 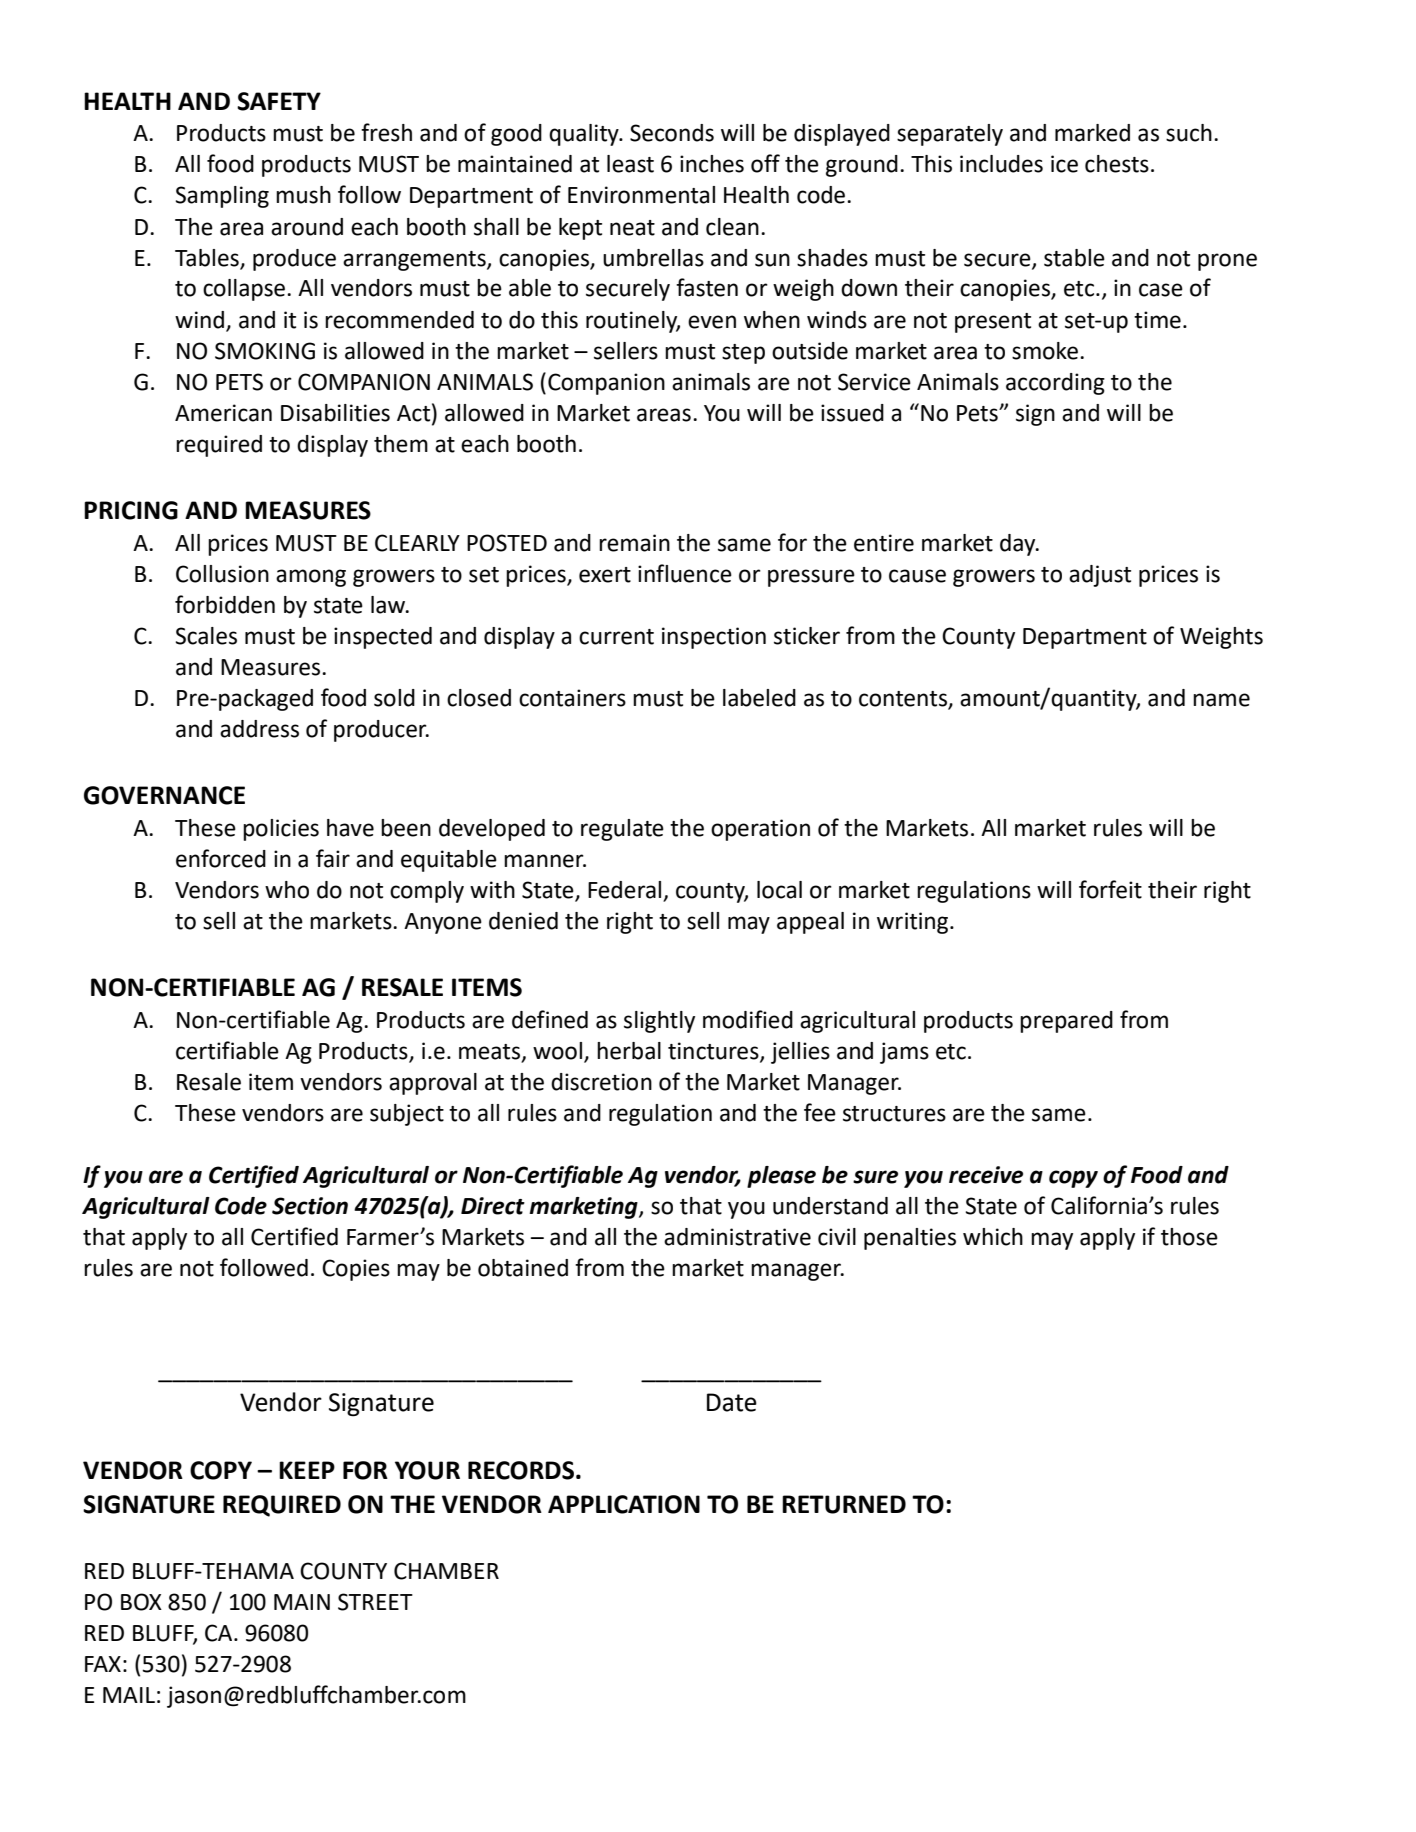 What do you see at coordinates (672, 133) in the document?
I see `Seconds` at bounding box center [672, 133].
